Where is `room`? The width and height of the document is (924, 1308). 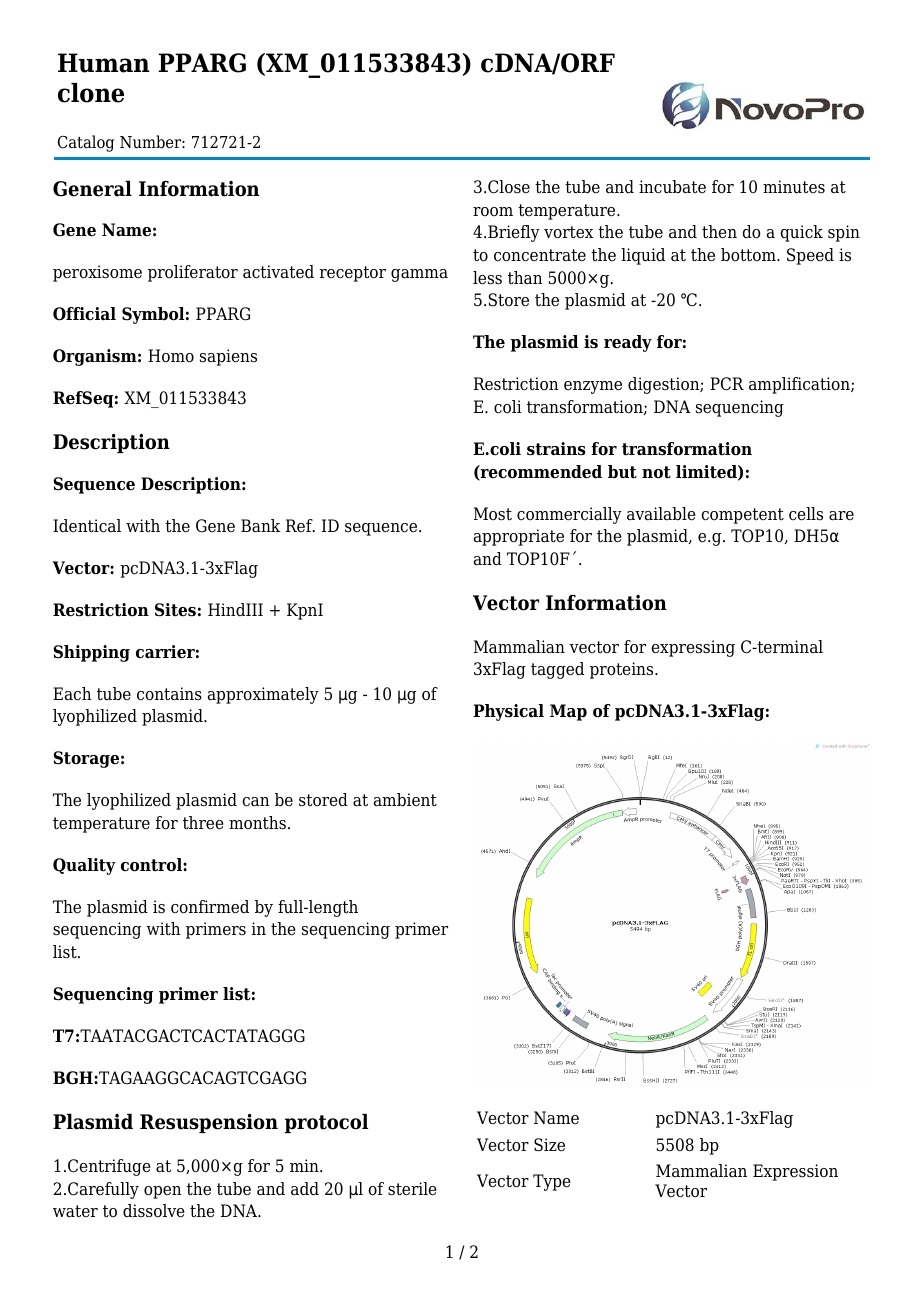 room is located at coordinates (493, 212).
